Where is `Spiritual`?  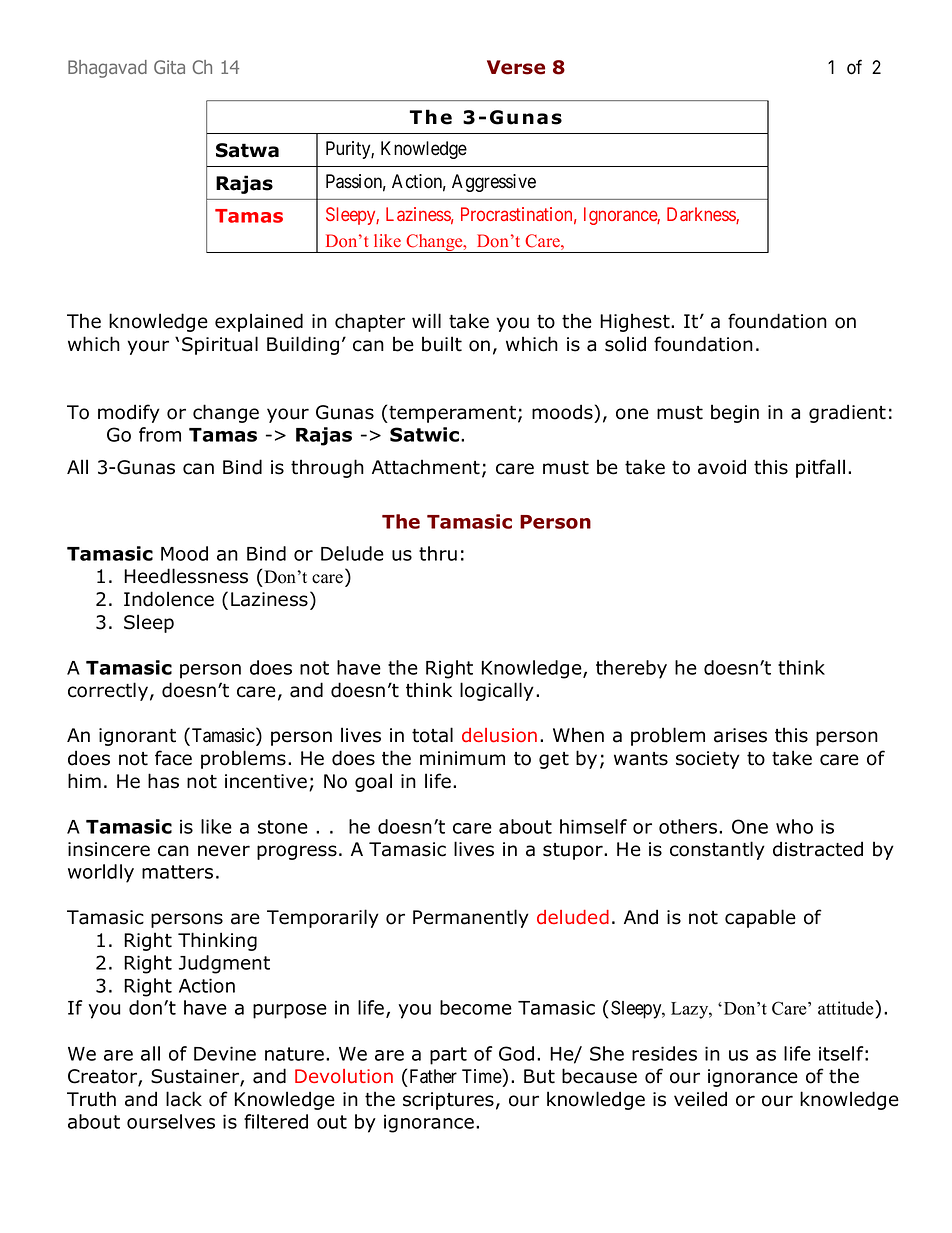
Spiritual is located at coordinates (220, 345).
